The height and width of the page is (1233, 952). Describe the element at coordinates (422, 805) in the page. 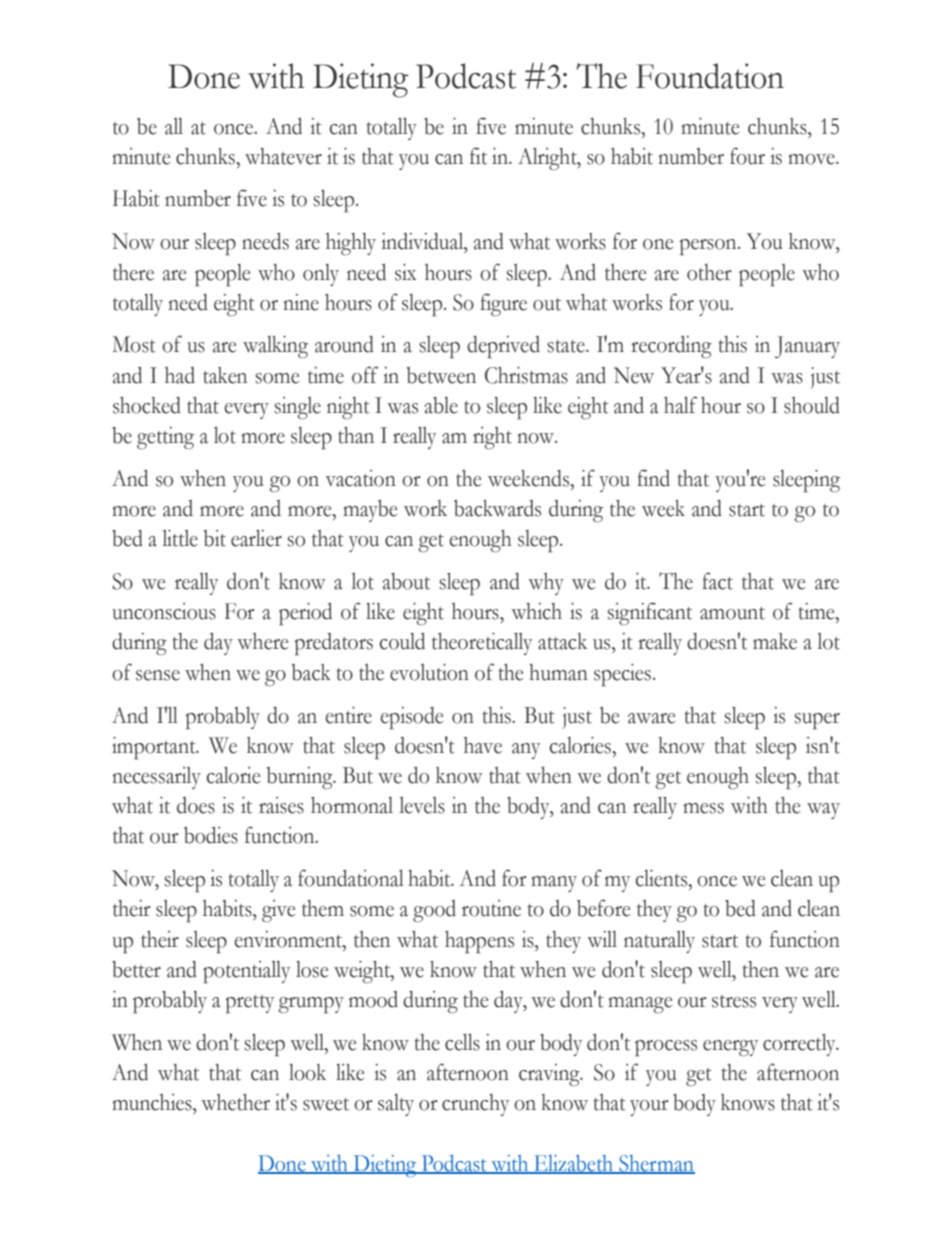

I see `levels` at that location.
